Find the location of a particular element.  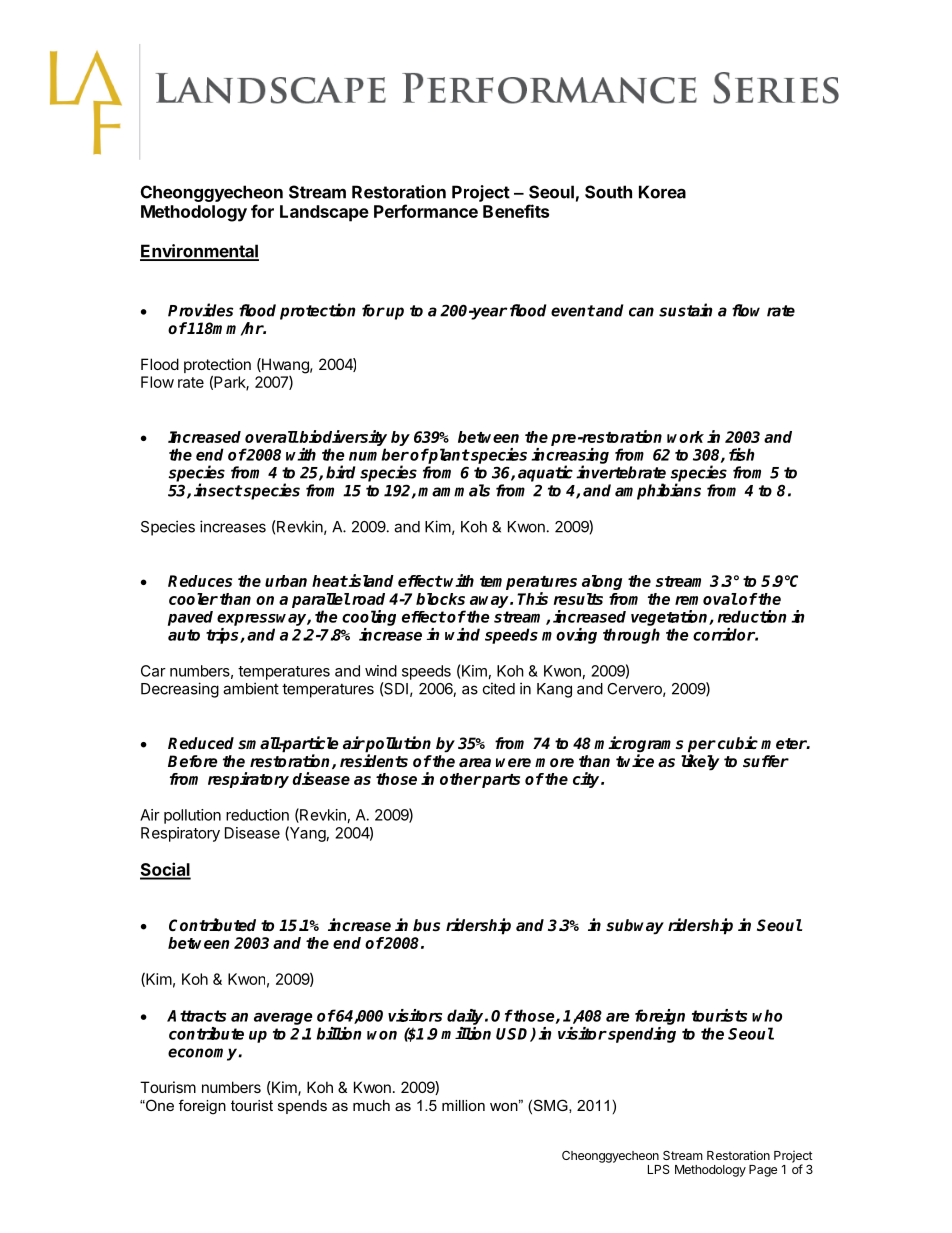

Social is located at coordinates (165, 870).
